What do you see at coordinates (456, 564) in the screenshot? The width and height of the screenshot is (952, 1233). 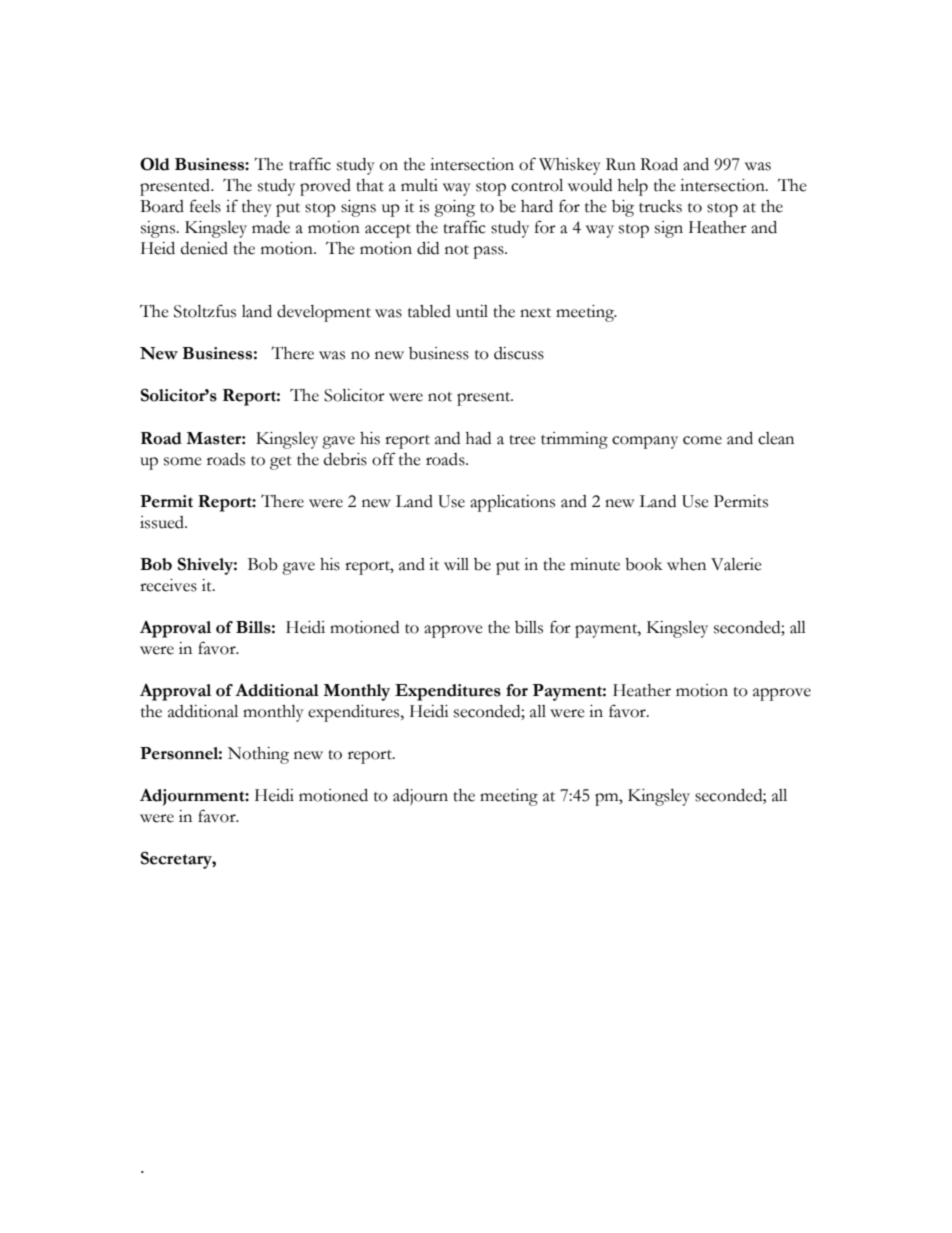 I see `will` at bounding box center [456, 564].
